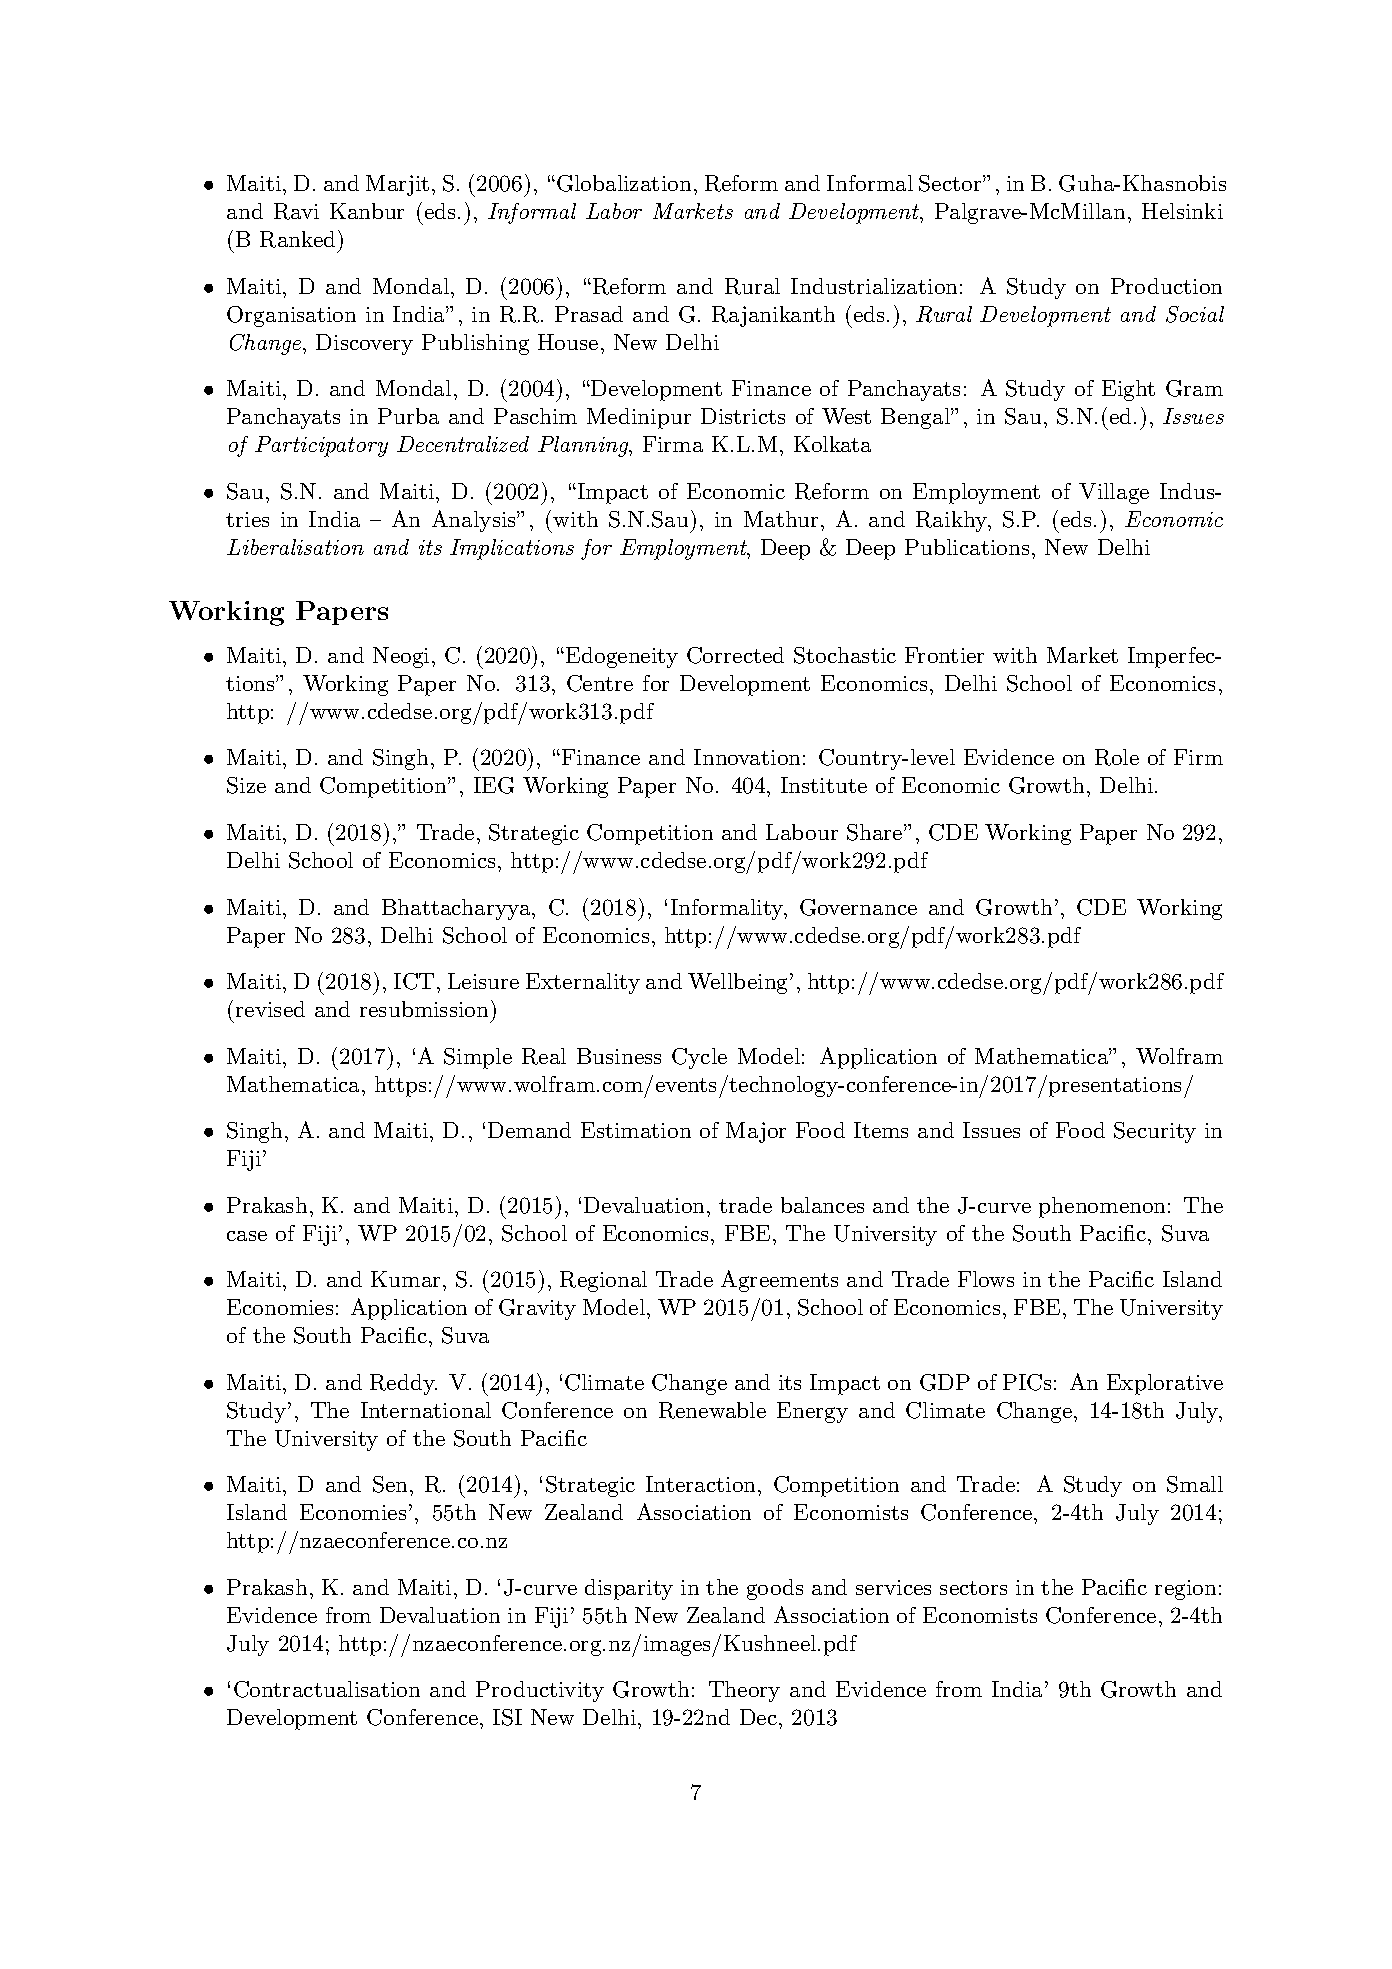 Image resolution: width=1392 pixels, height=1969 pixels. Describe the element at coordinates (1117, 757) in the document. I see `Role` at that location.
